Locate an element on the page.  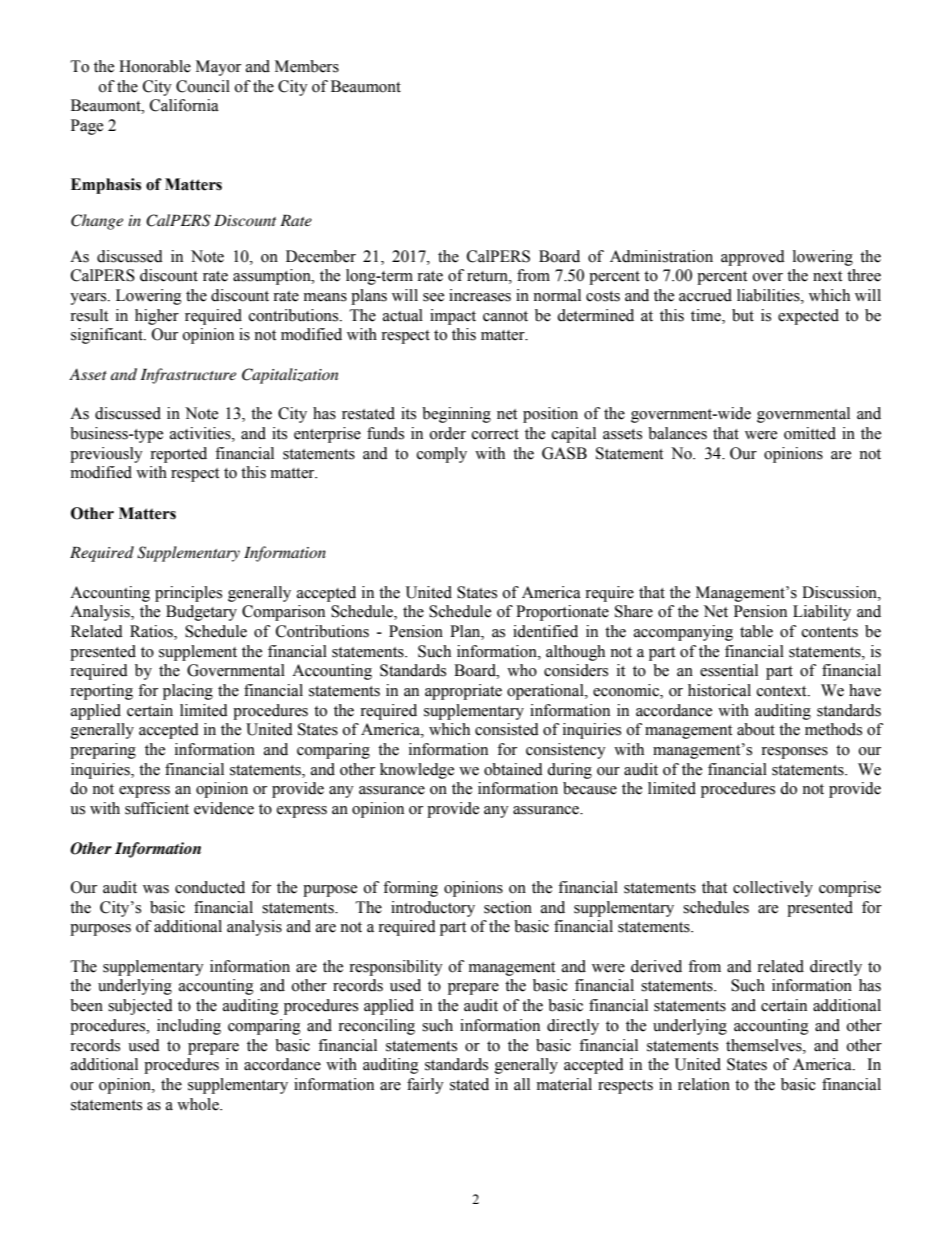
California is located at coordinates (184, 105).
